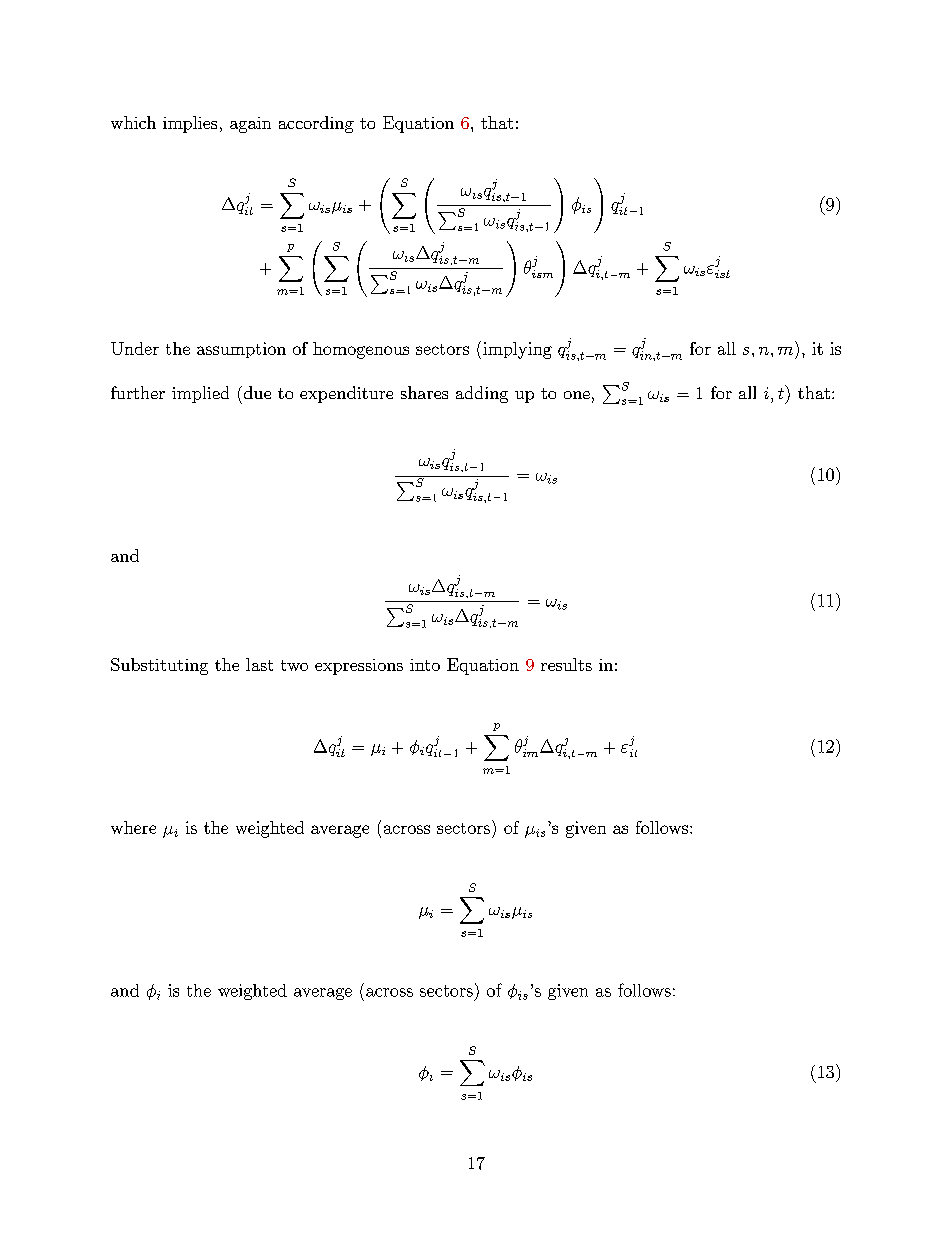  What do you see at coordinates (541, 272) in the screenshot?
I see `ism` at bounding box center [541, 272].
